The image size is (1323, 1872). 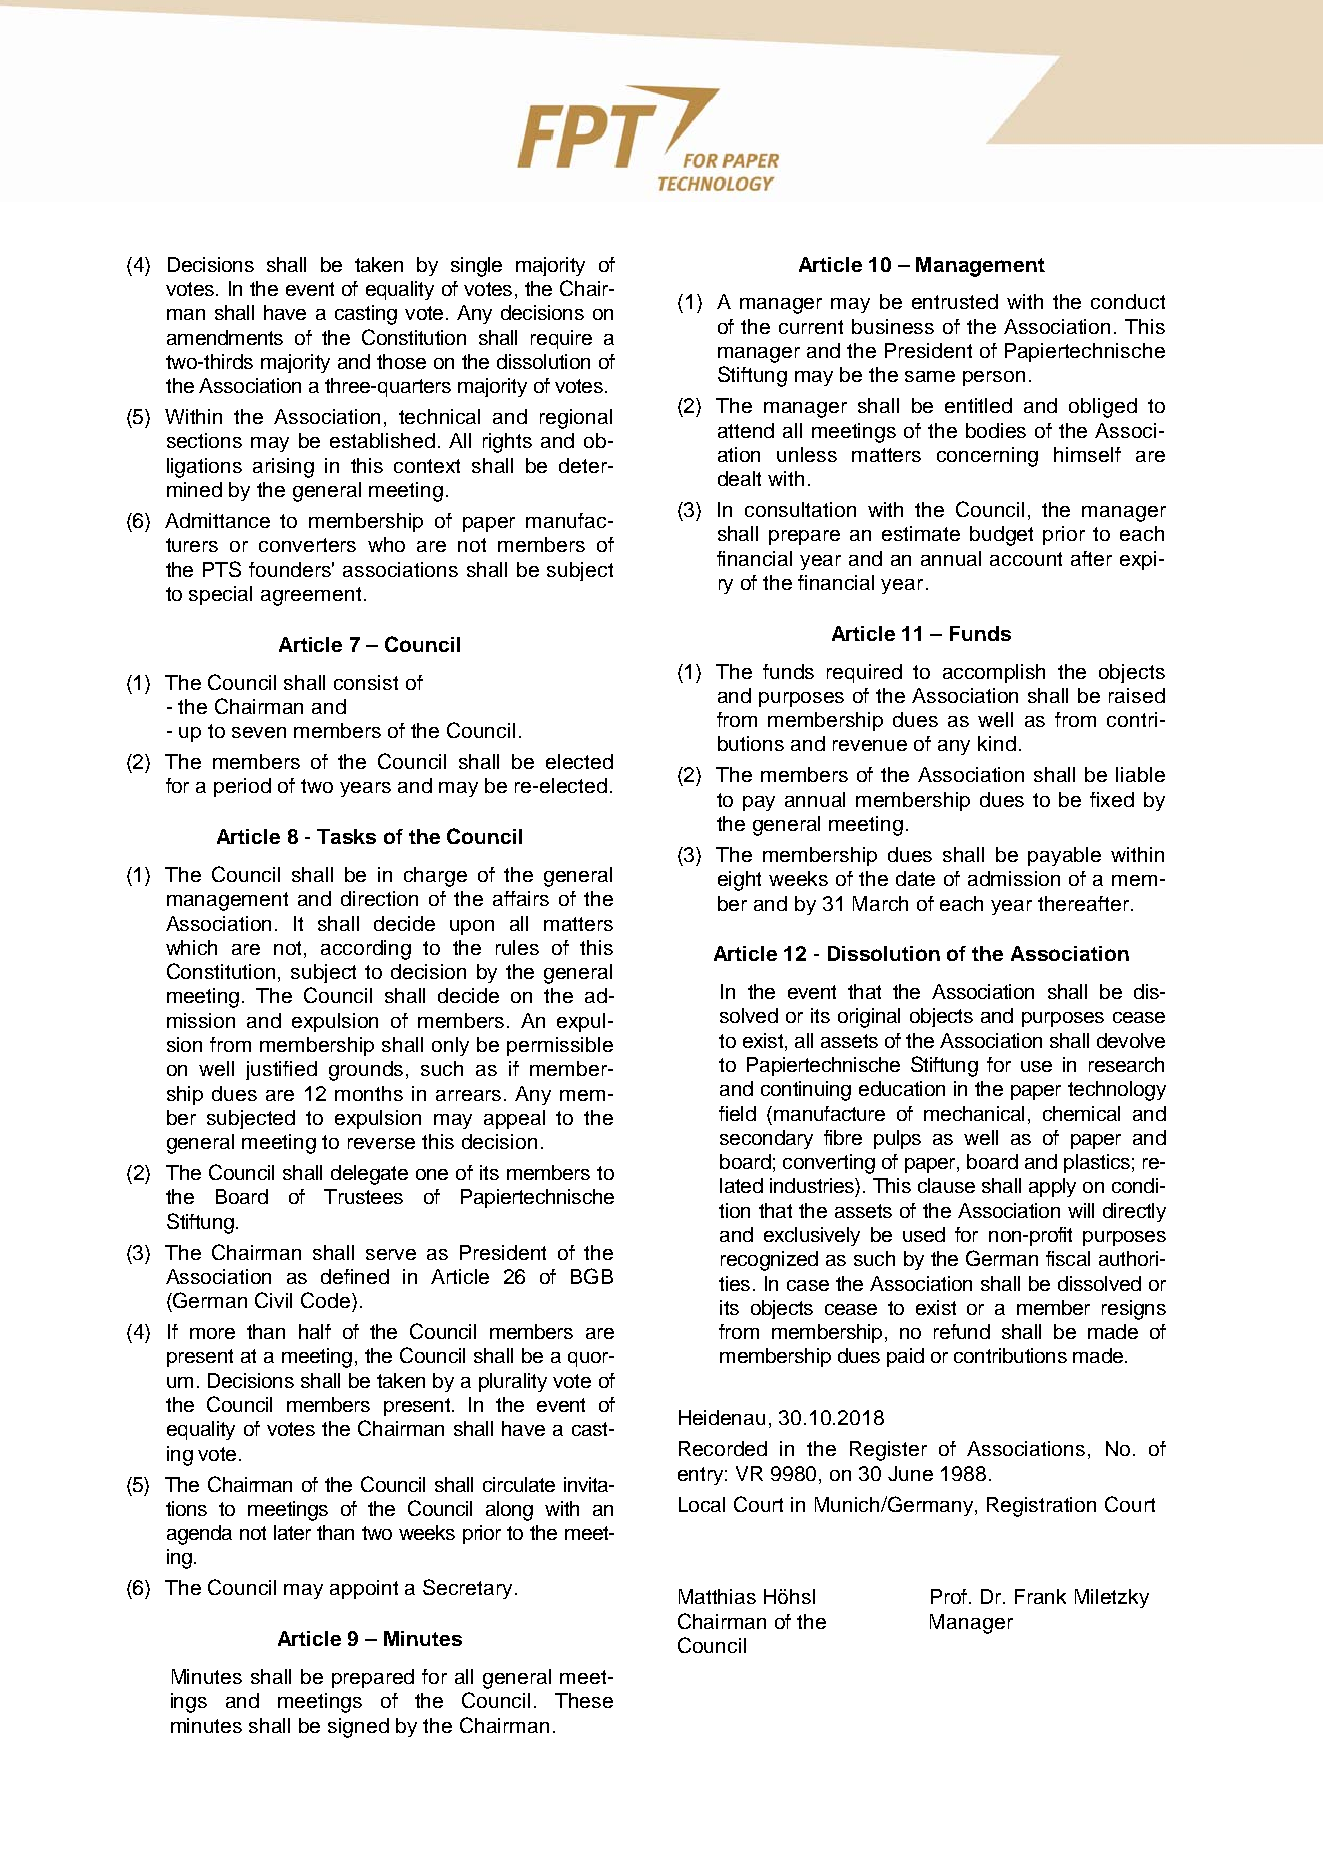 I want to click on entrusted, so click(x=955, y=301).
